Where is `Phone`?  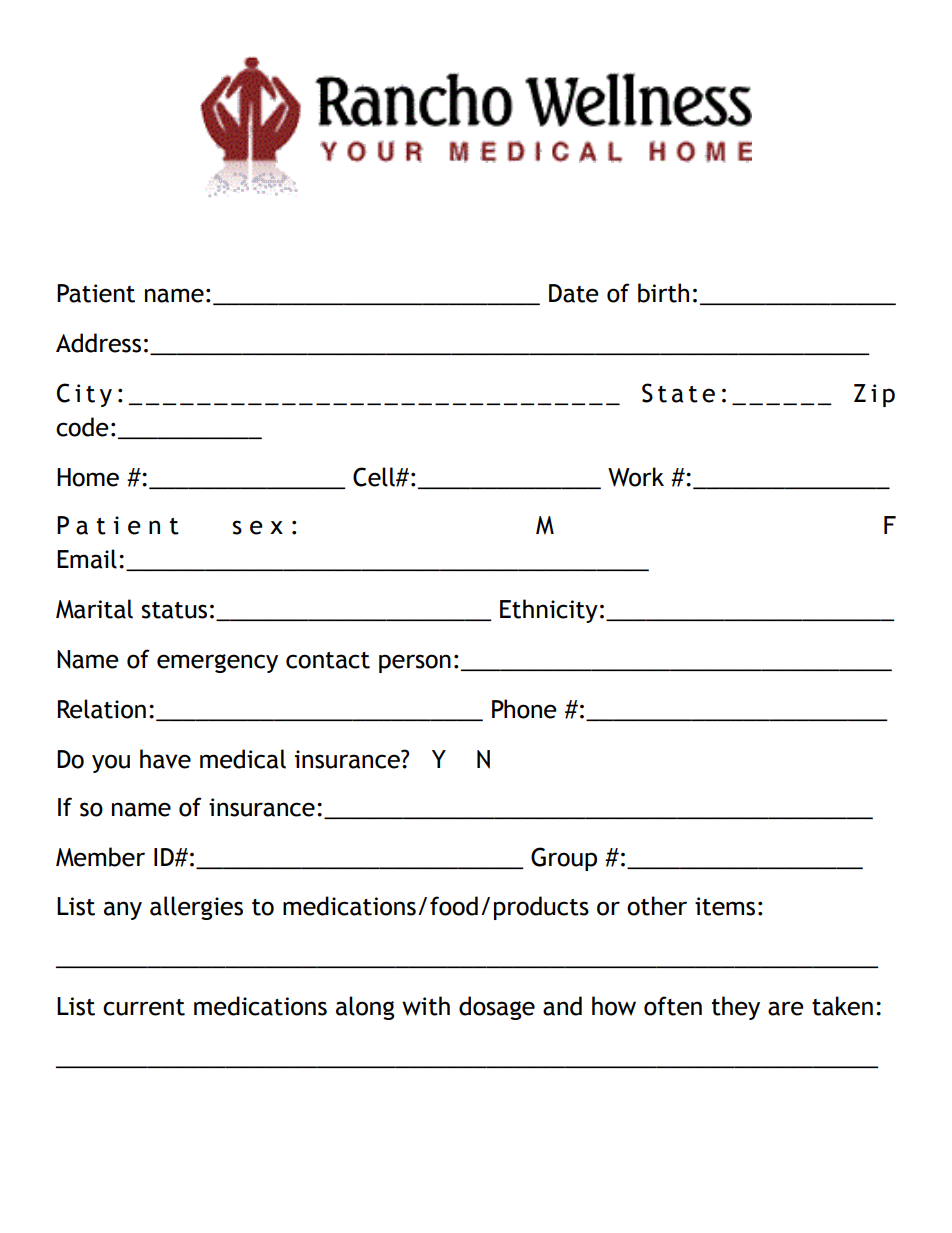 Phone is located at coordinates (524, 709).
